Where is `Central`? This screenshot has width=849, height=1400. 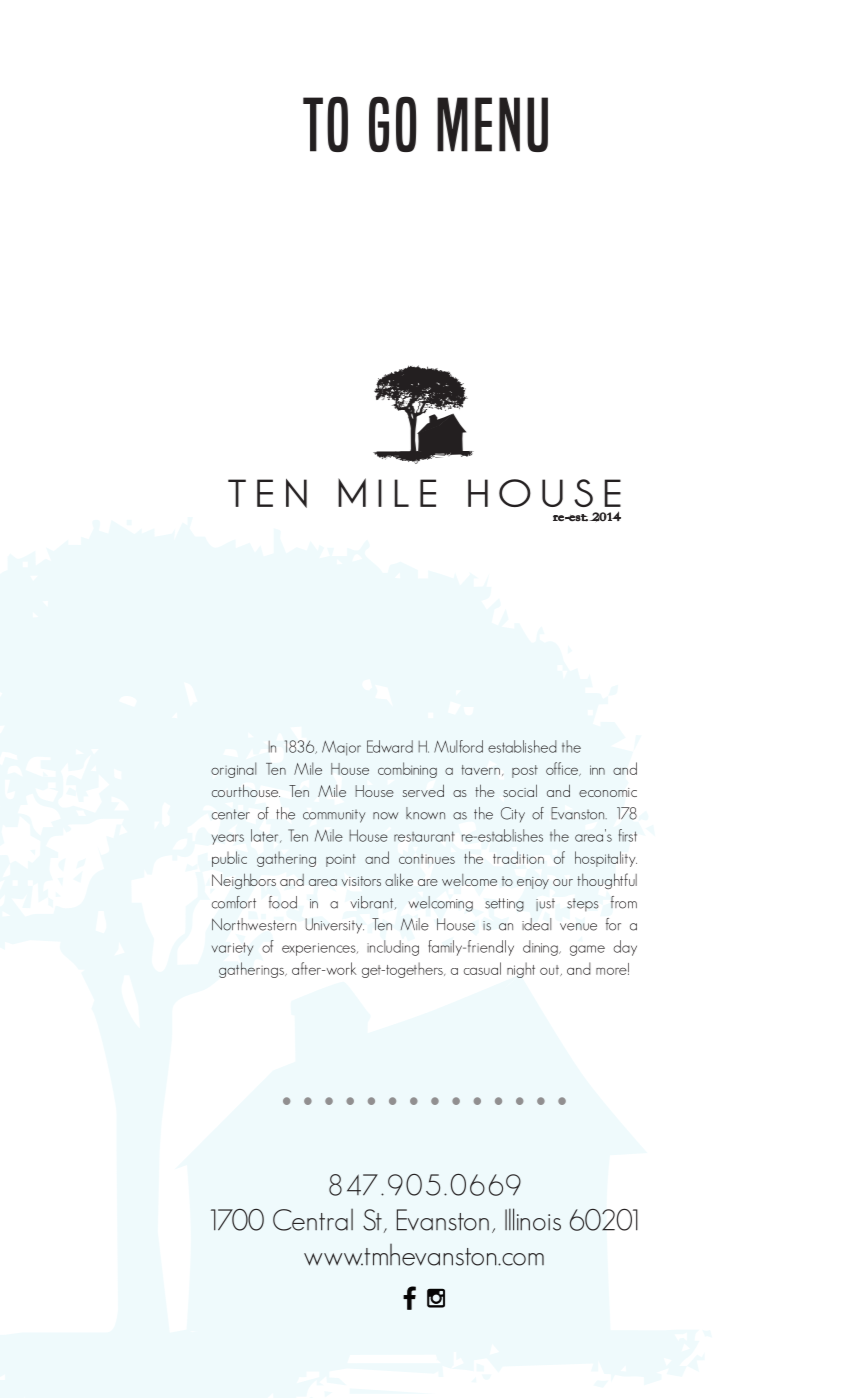
Central is located at coordinates (313, 1220).
